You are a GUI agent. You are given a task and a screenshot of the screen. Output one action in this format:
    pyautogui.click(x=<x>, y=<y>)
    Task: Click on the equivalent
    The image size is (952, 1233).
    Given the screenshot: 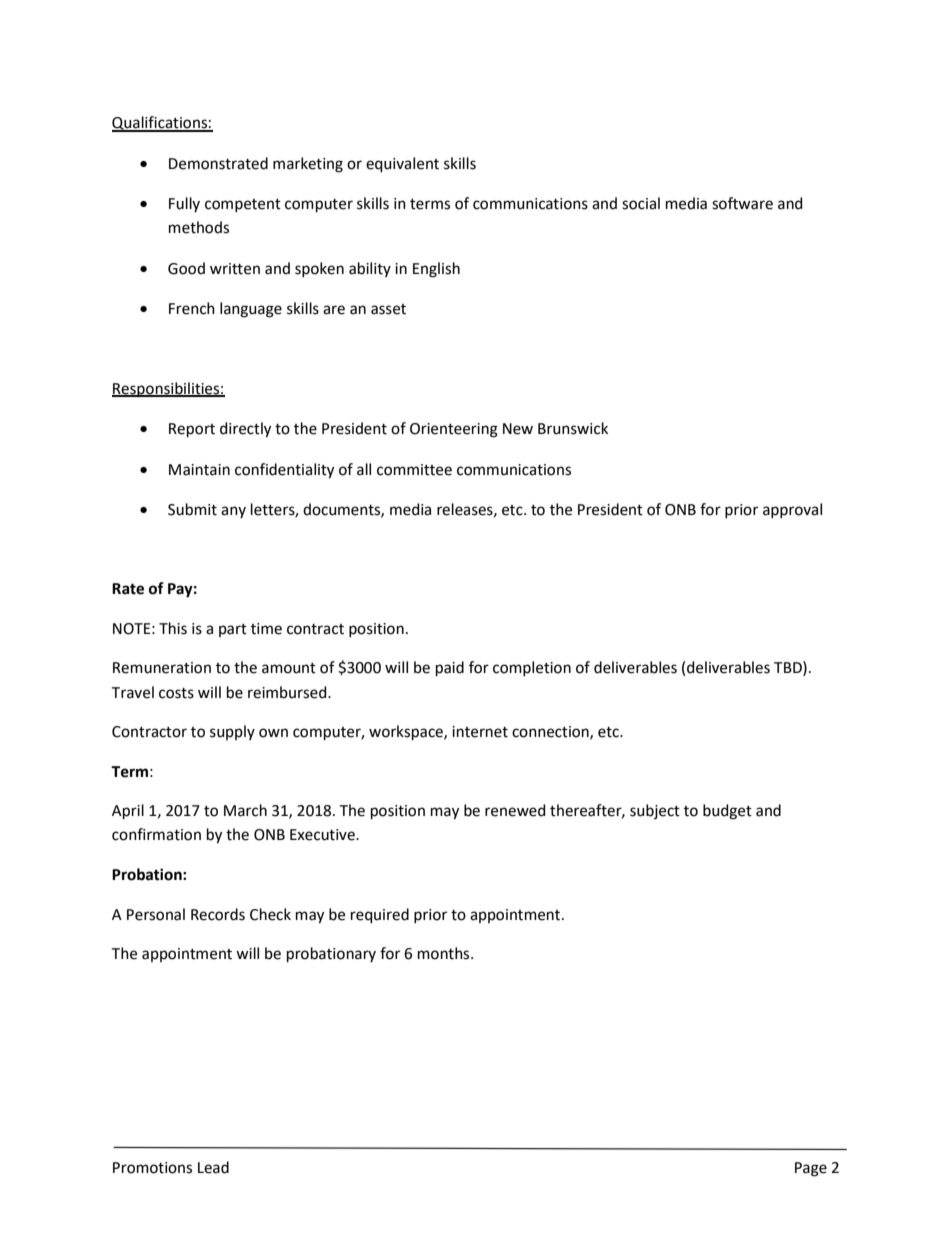 What is the action you would take?
    pyautogui.click(x=402, y=164)
